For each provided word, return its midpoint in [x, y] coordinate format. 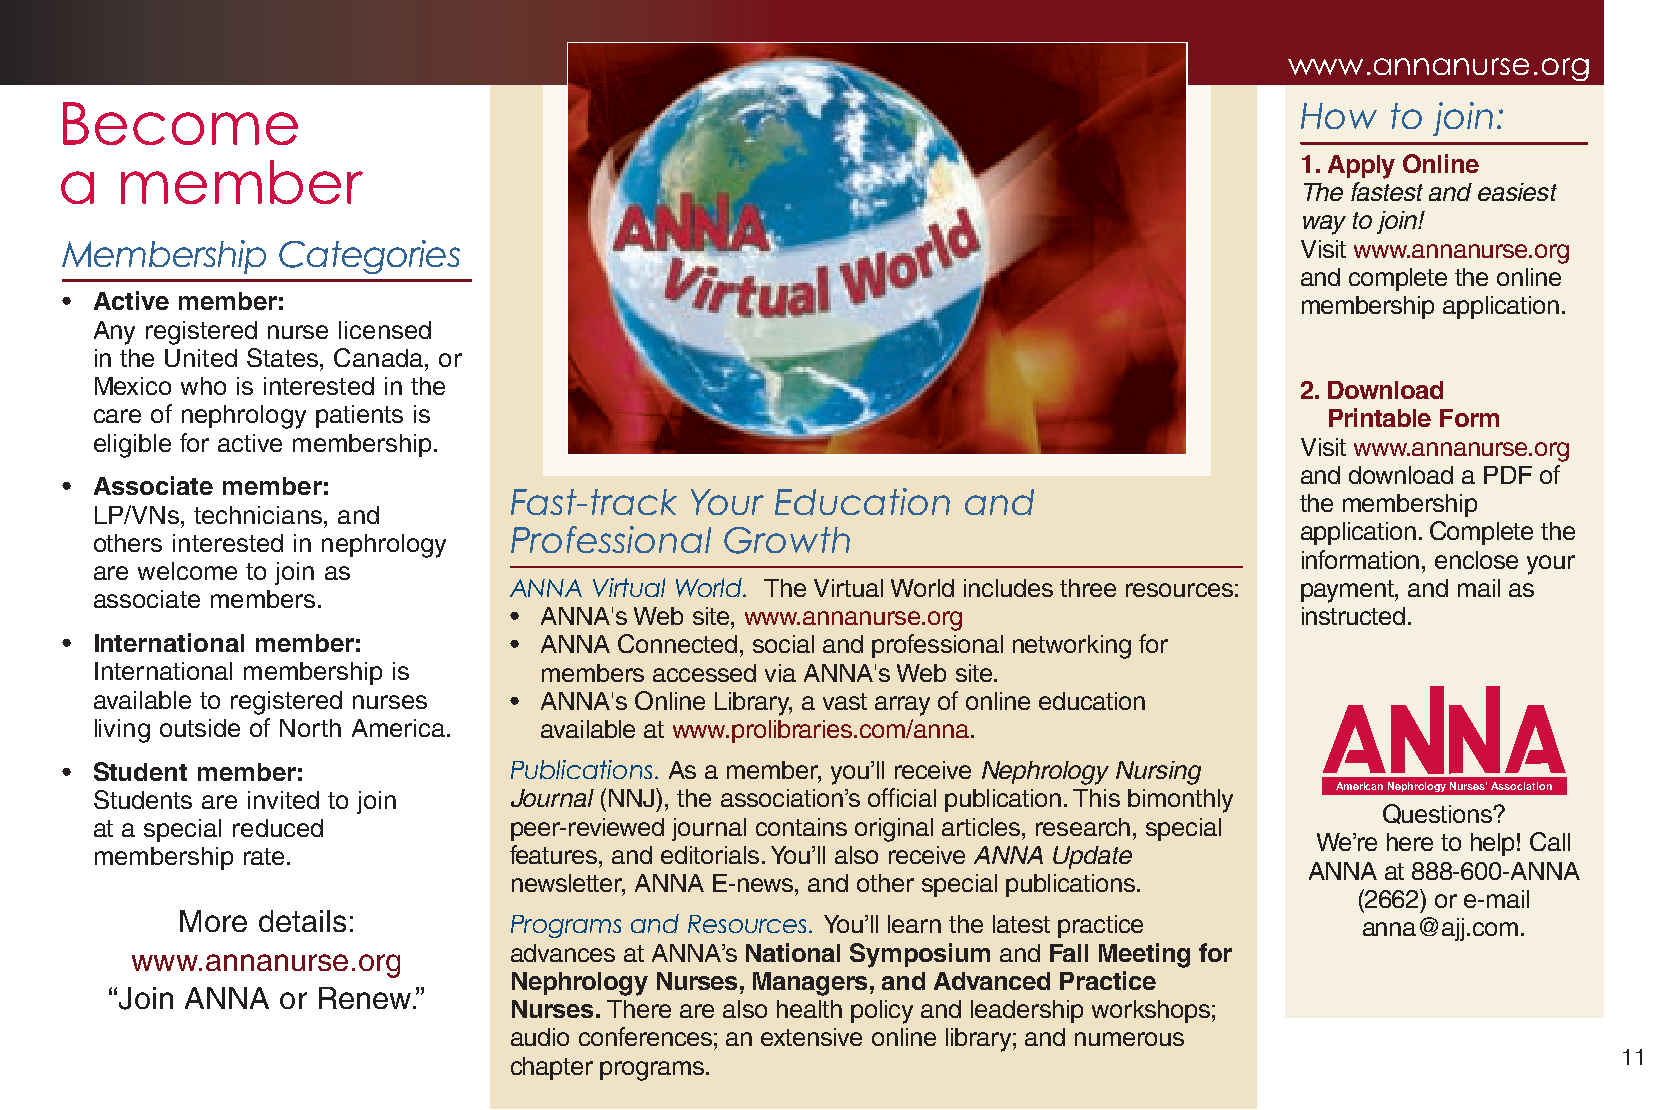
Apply [1361, 167]
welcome [187, 571]
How [1339, 116]
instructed [1353, 616]
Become [180, 123]
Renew [366, 998]
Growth [787, 540]
